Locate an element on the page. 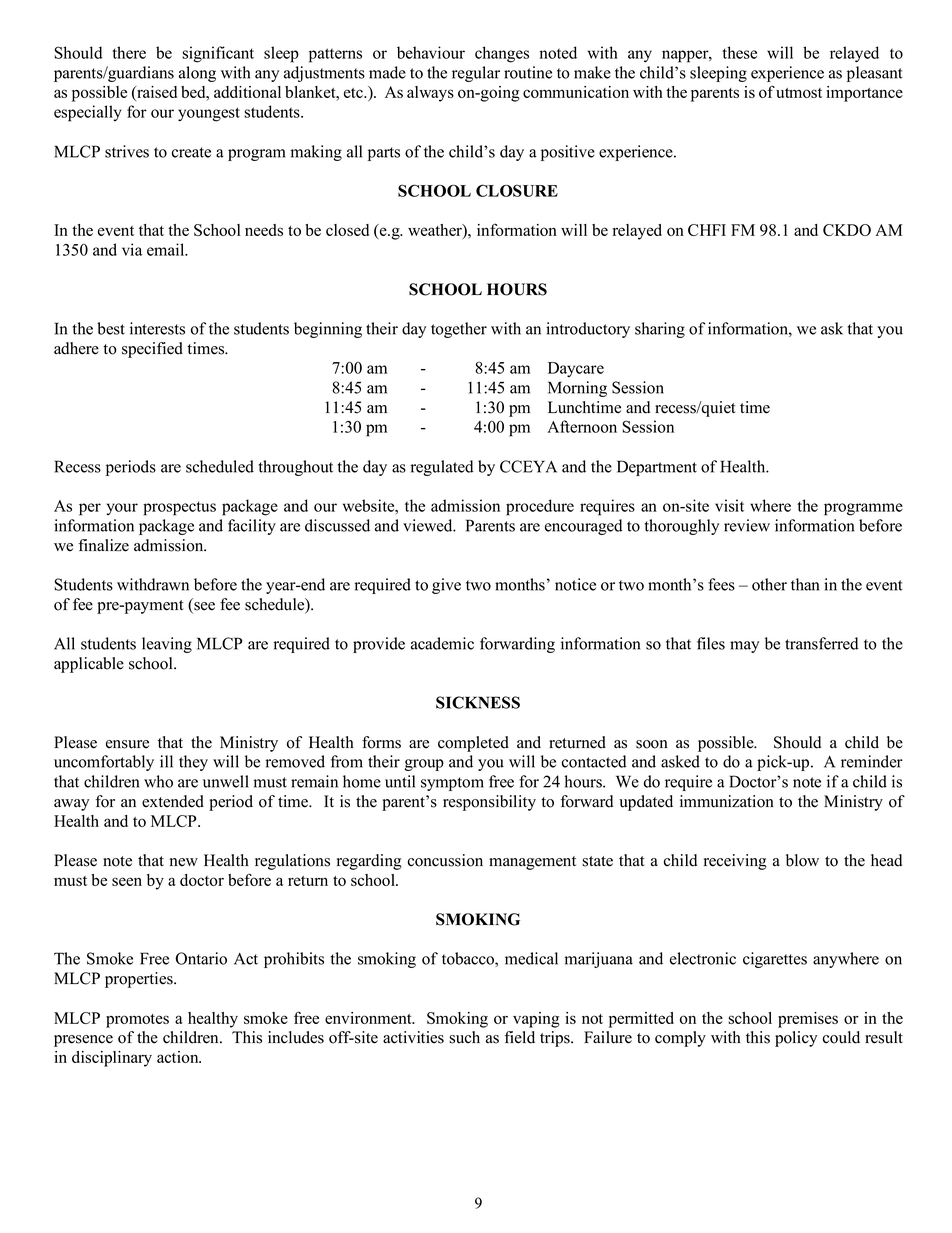 The image size is (952, 1233). utmost is located at coordinates (799, 93).
